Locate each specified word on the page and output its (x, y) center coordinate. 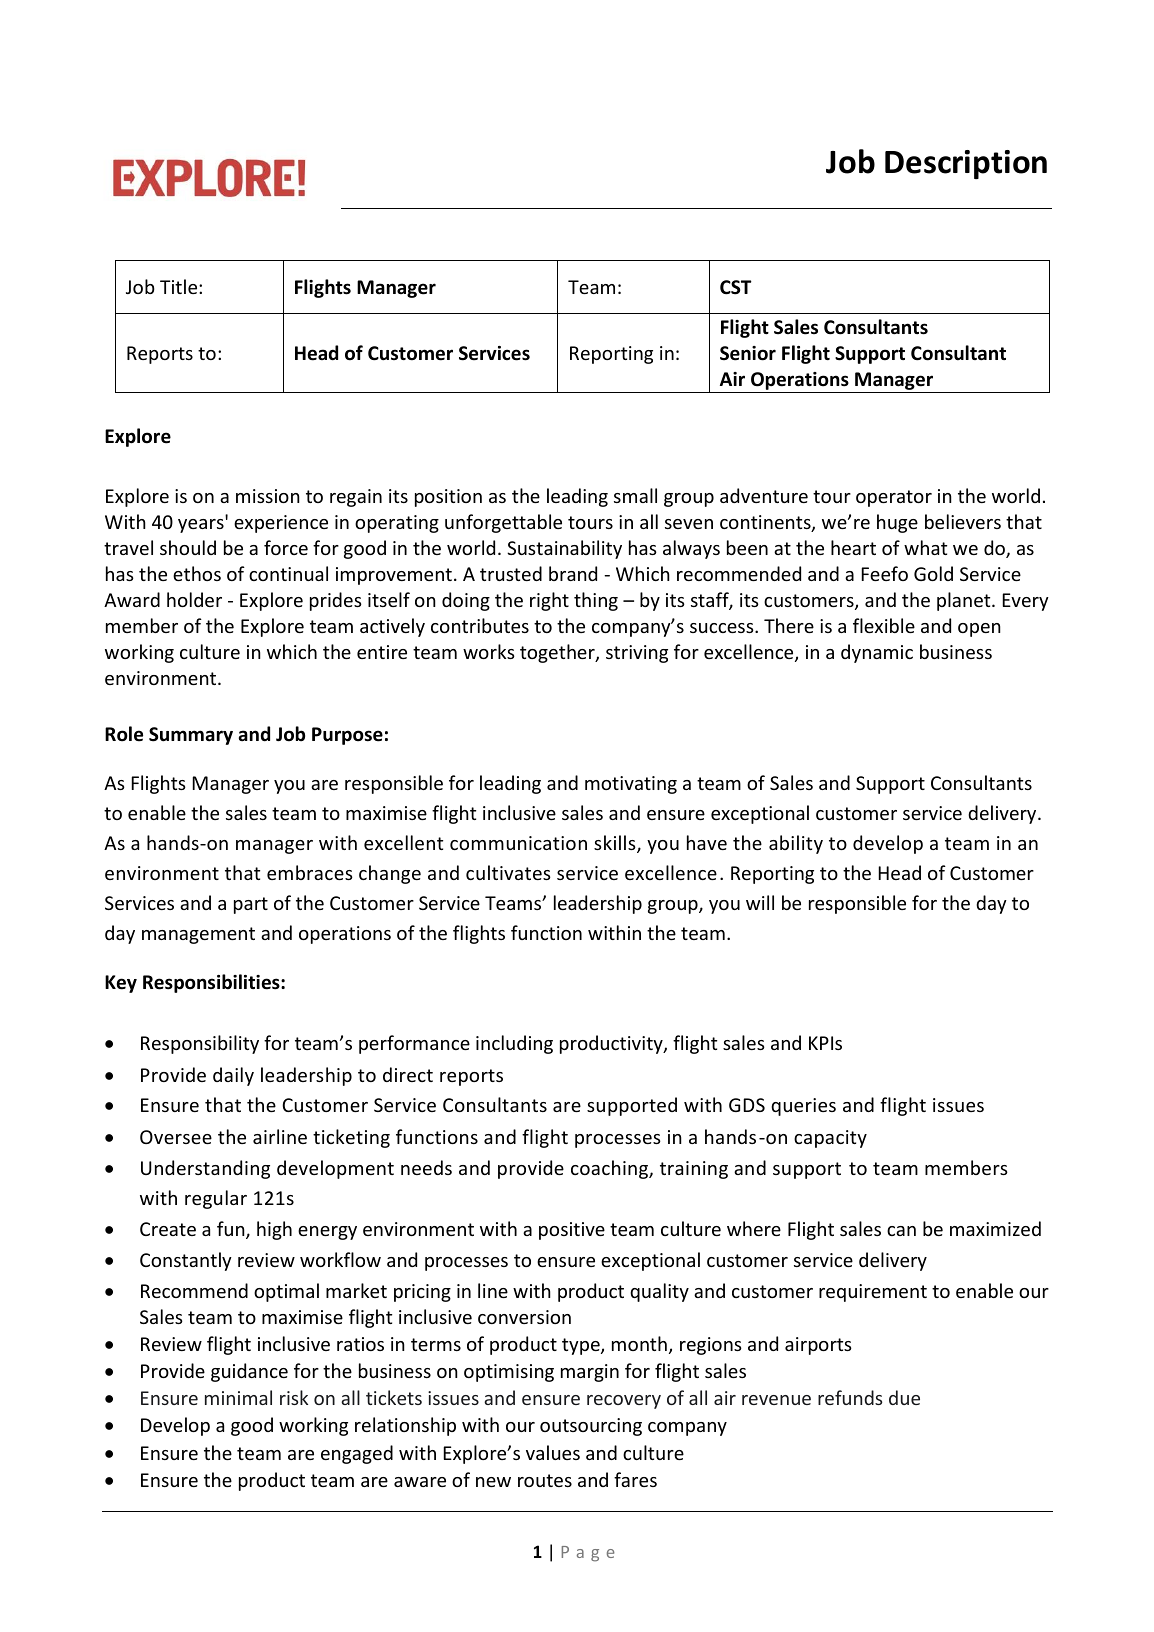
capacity (830, 1139)
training (694, 1170)
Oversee (176, 1137)
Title (180, 286)
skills (616, 844)
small (635, 495)
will (760, 902)
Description (966, 164)
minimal (238, 1397)
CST (736, 287)
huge (897, 523)
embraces (310, 872)
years (202, 524)
